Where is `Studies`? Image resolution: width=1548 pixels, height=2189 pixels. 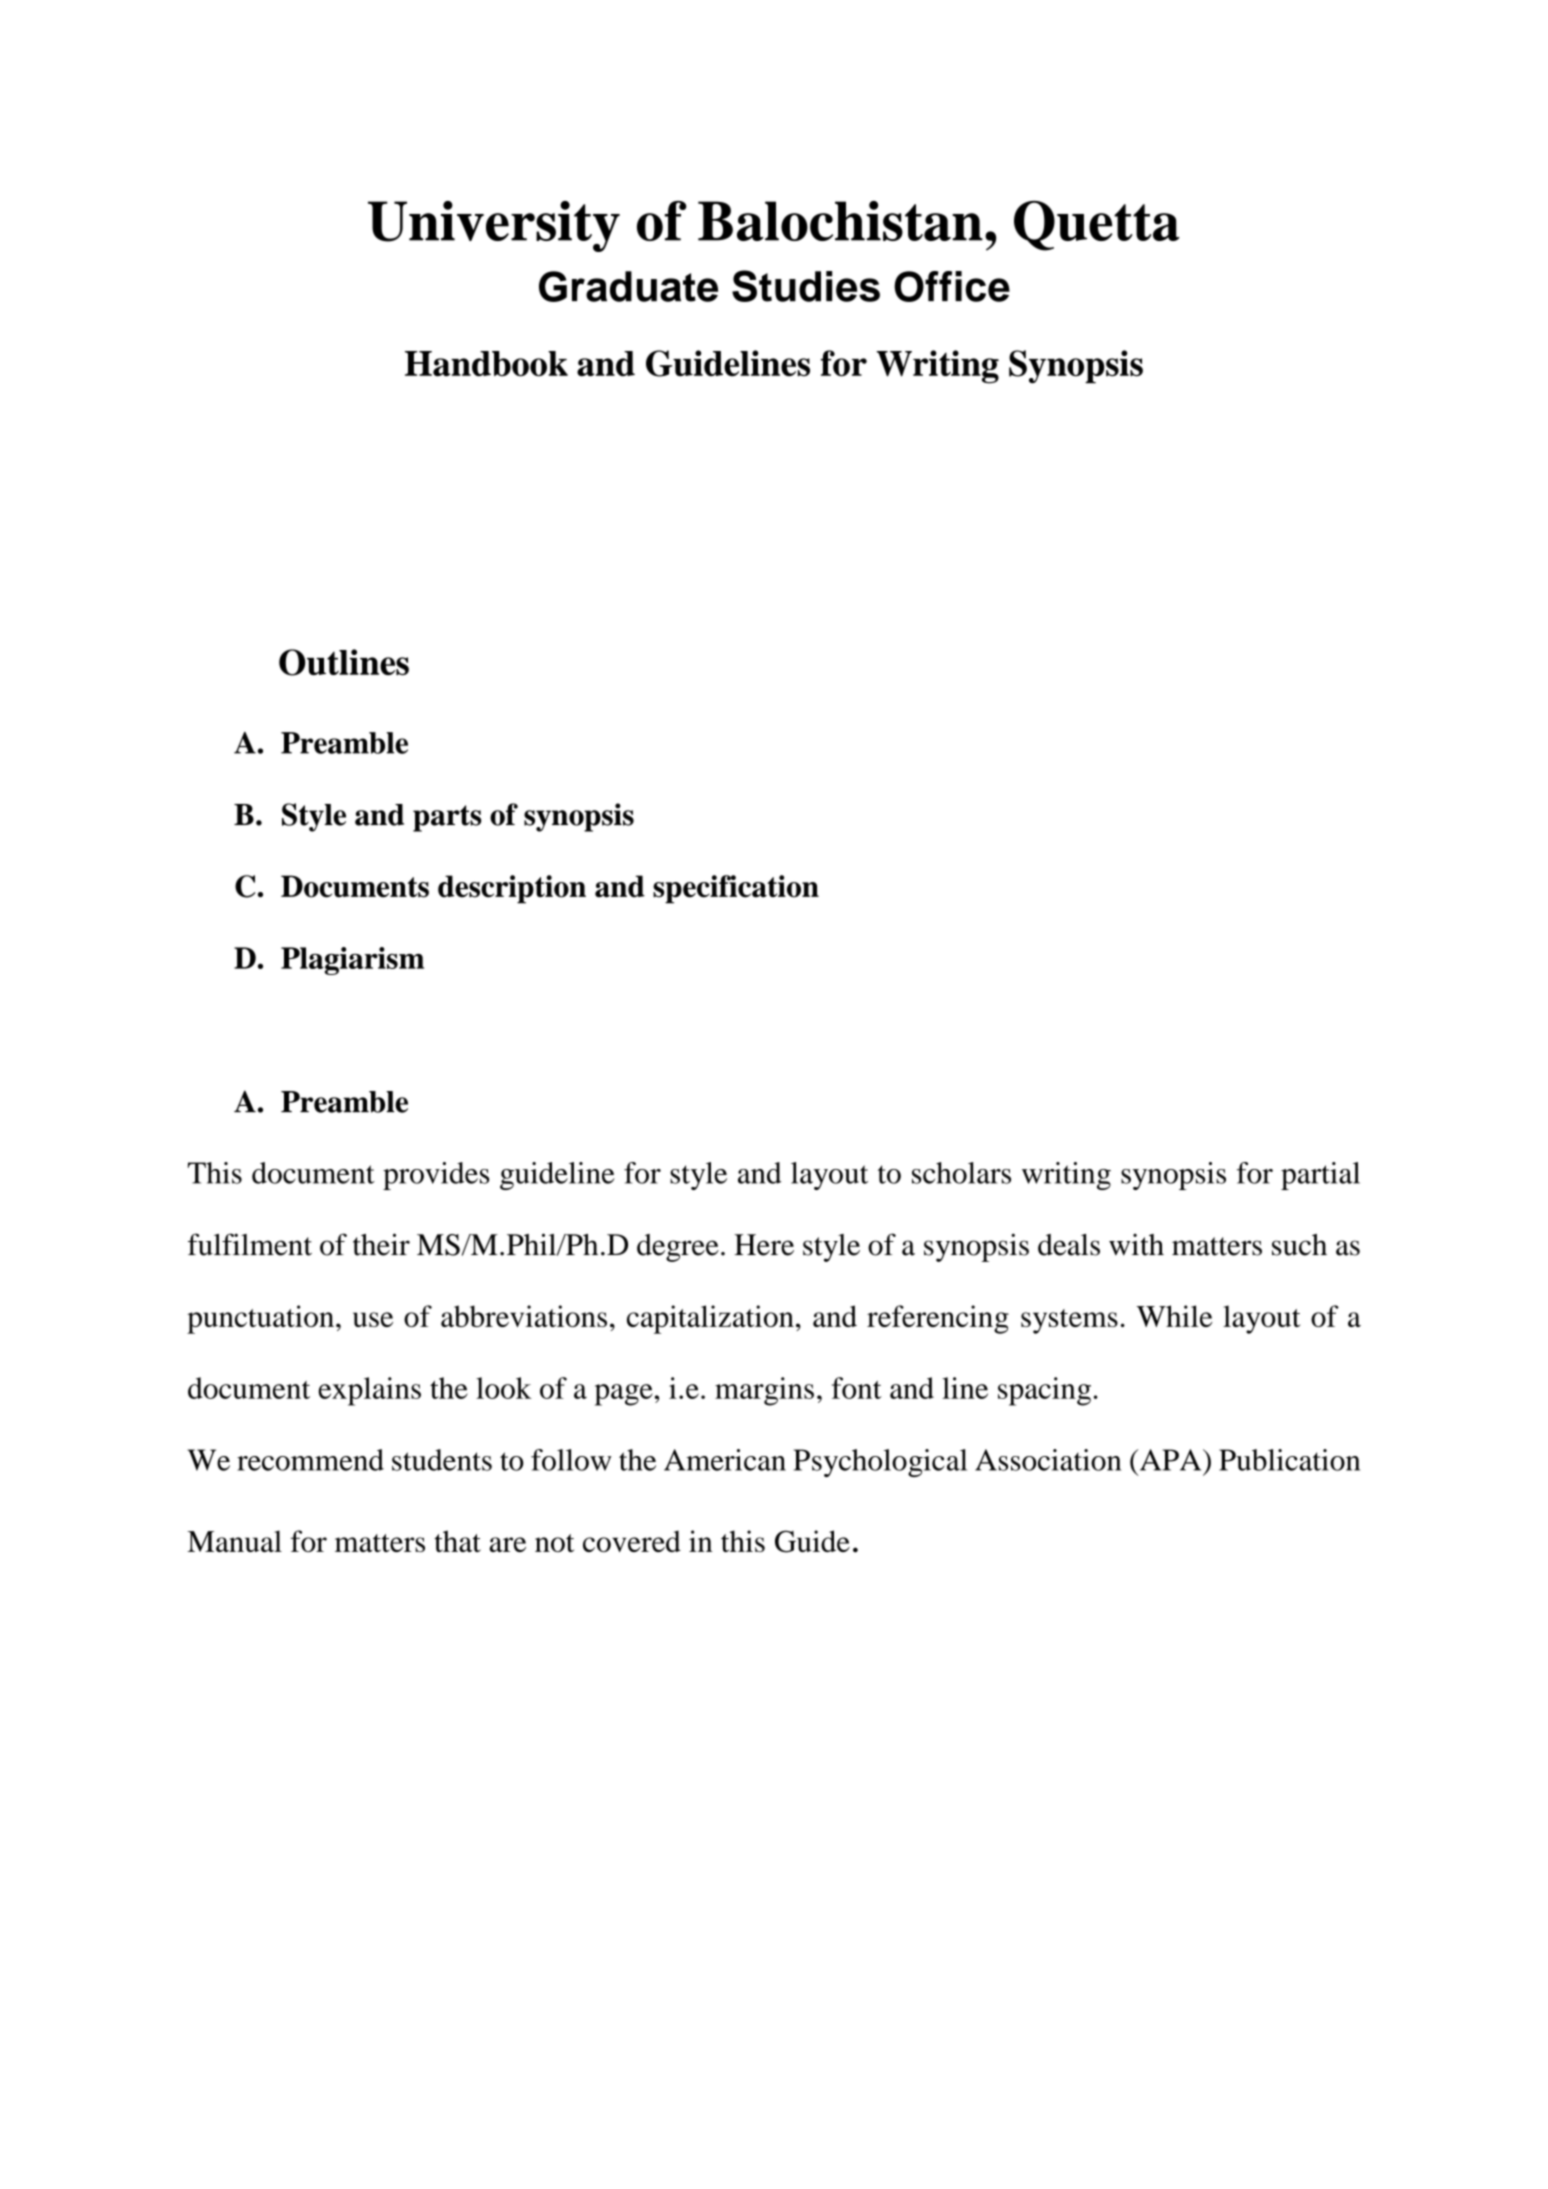 Studies is located at coordinates (806, 286).
